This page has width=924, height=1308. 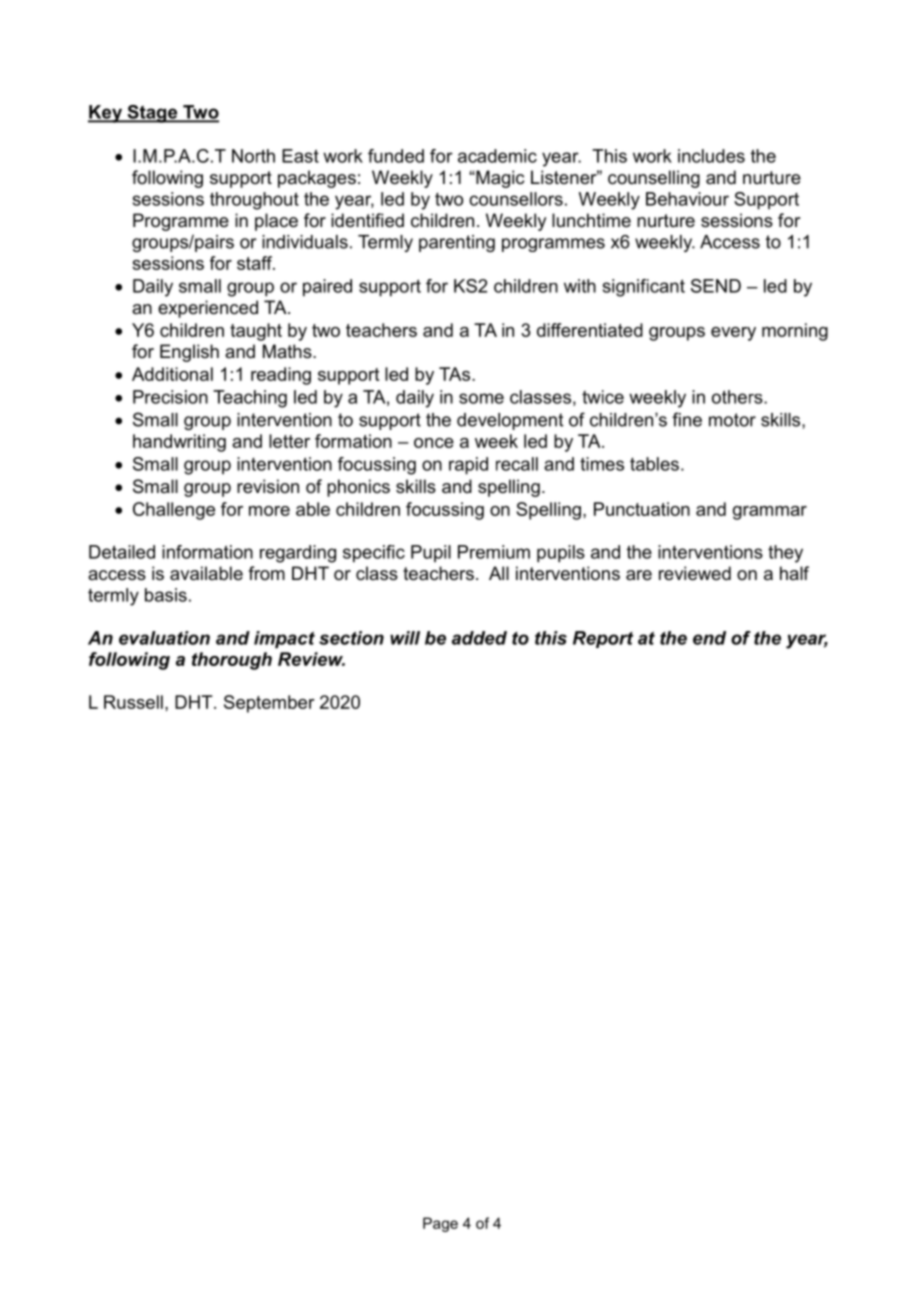 I want to click on September, so click(x=269, y=704).
